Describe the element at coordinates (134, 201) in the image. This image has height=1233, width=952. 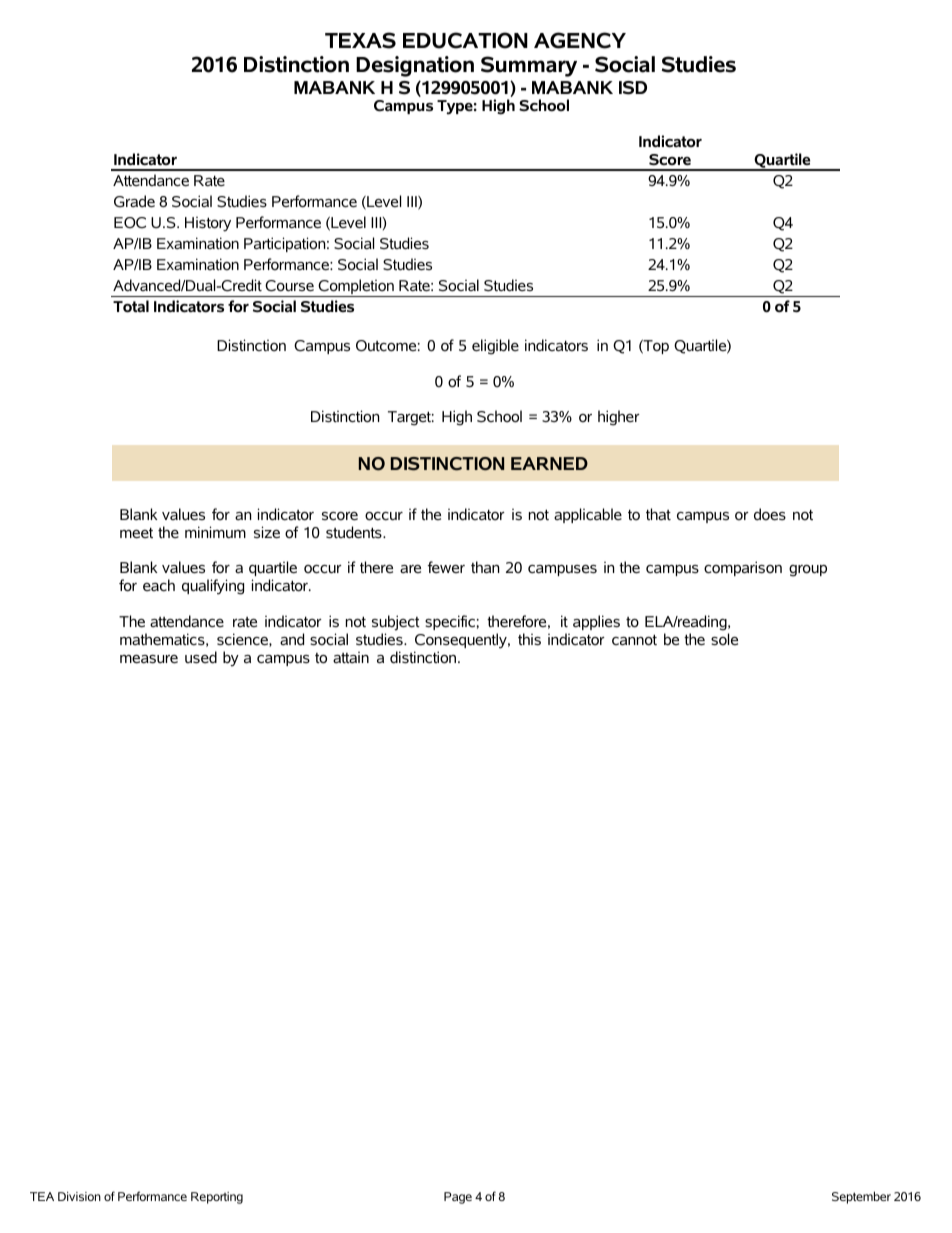
I see `Grade` at that location.
